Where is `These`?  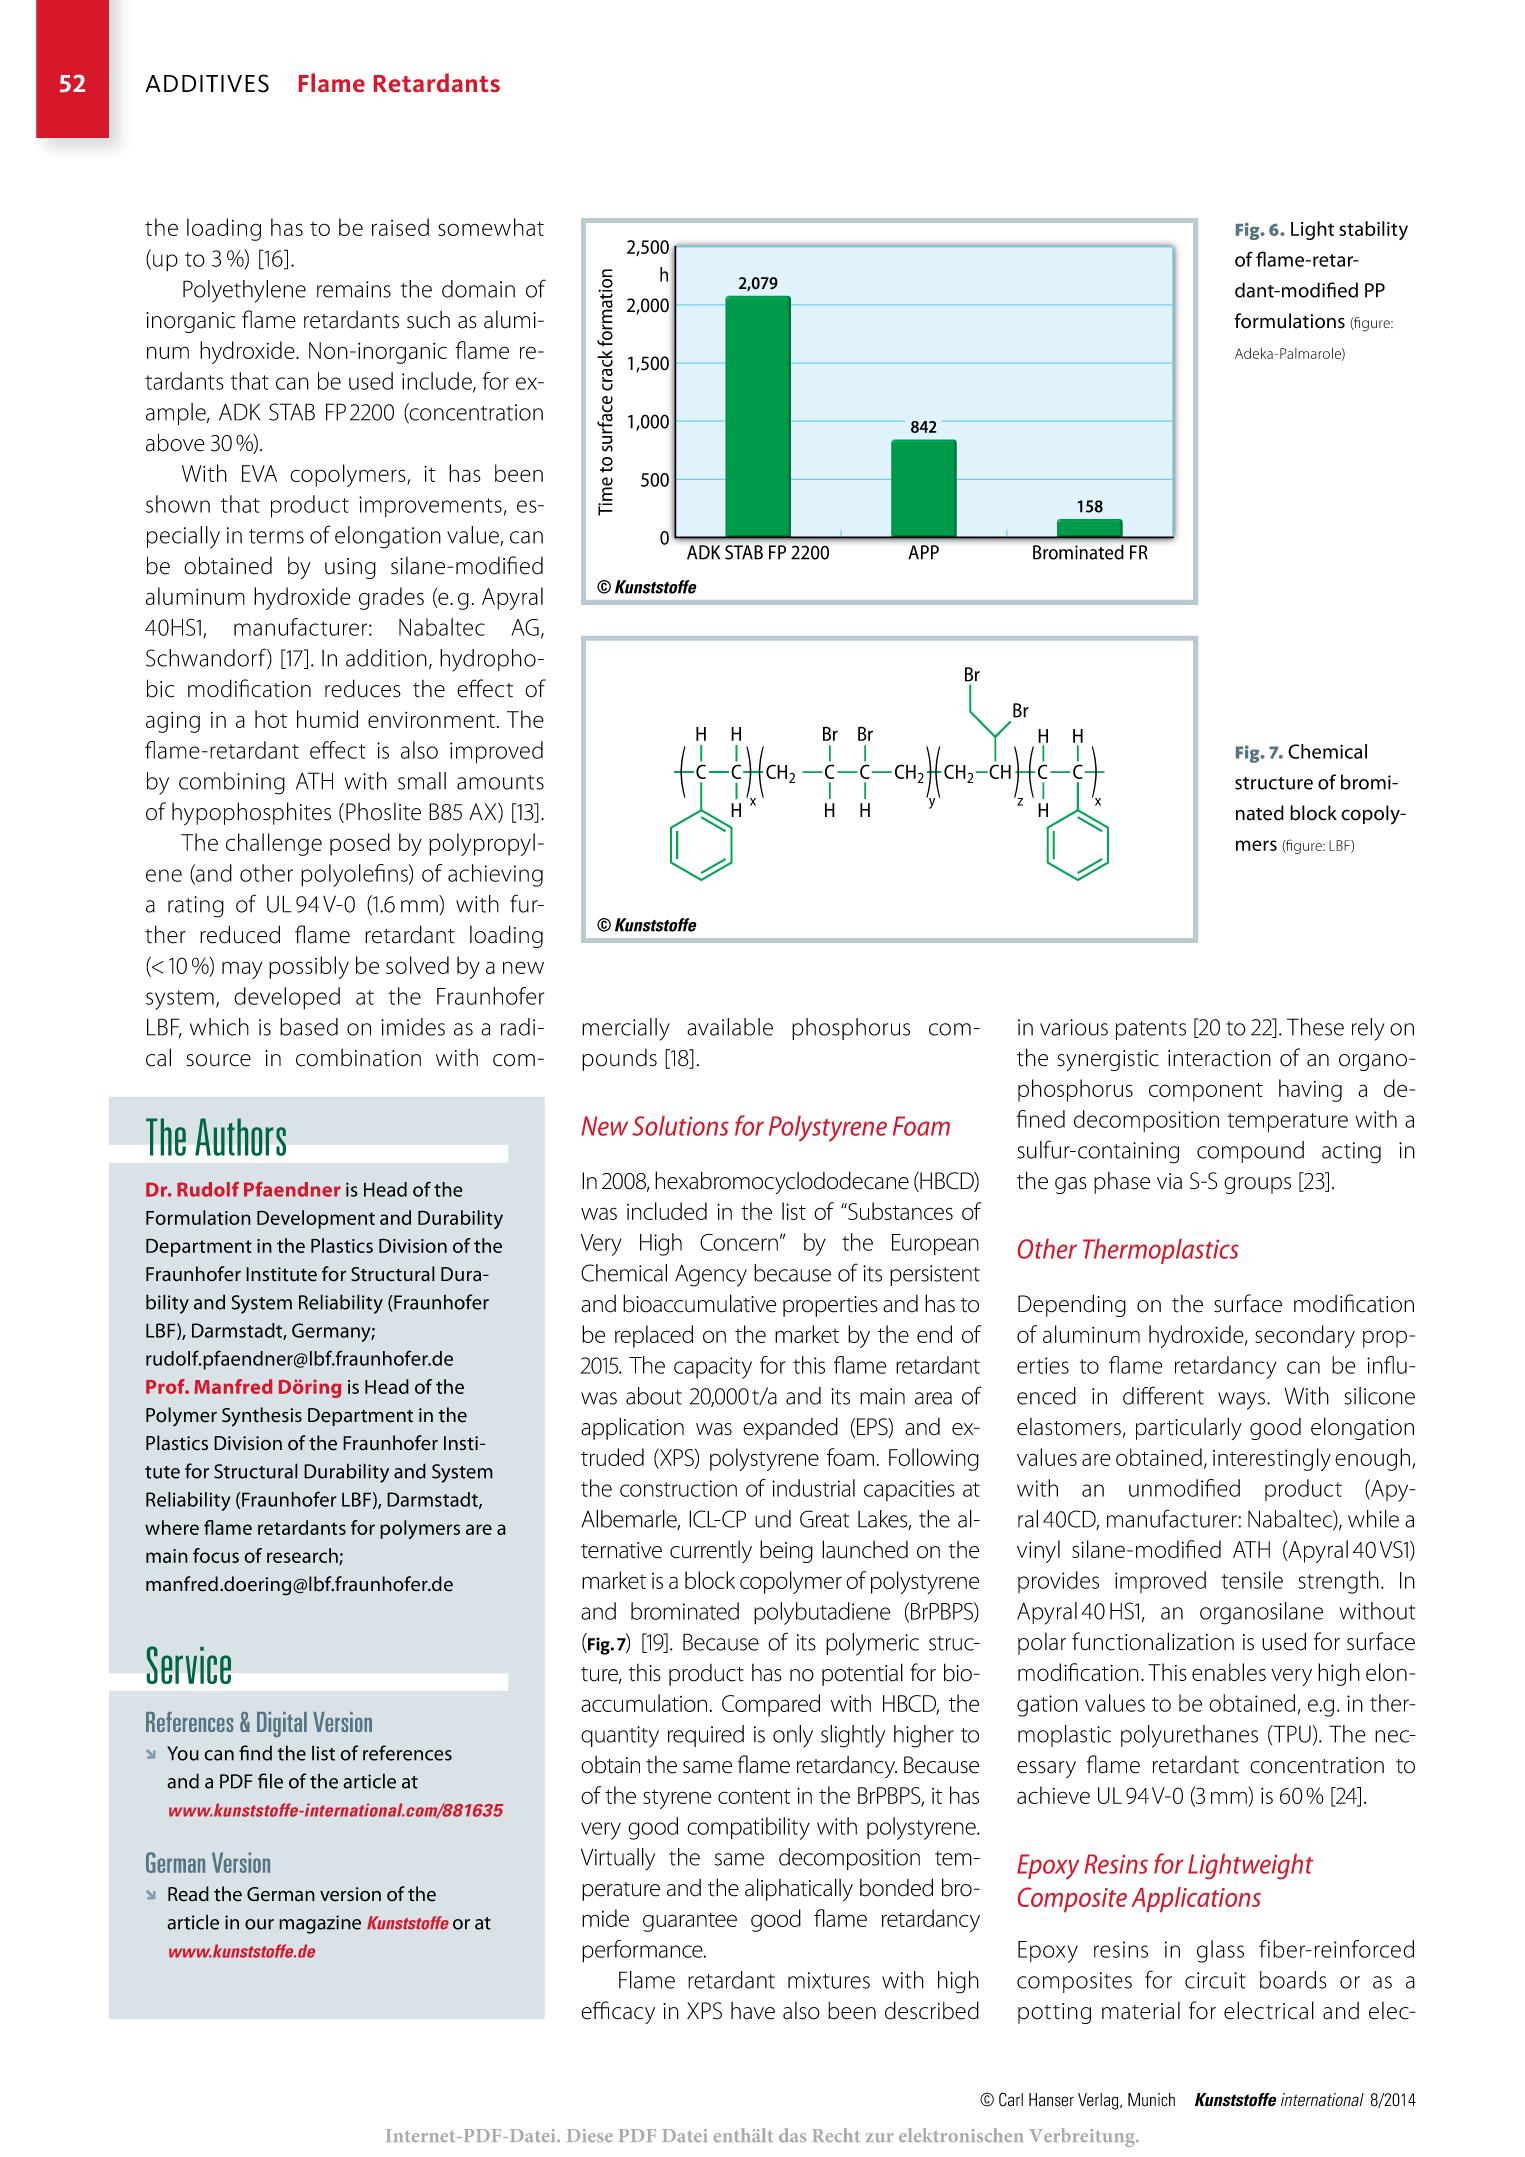
These is located at coordinates (1315, 1027).
